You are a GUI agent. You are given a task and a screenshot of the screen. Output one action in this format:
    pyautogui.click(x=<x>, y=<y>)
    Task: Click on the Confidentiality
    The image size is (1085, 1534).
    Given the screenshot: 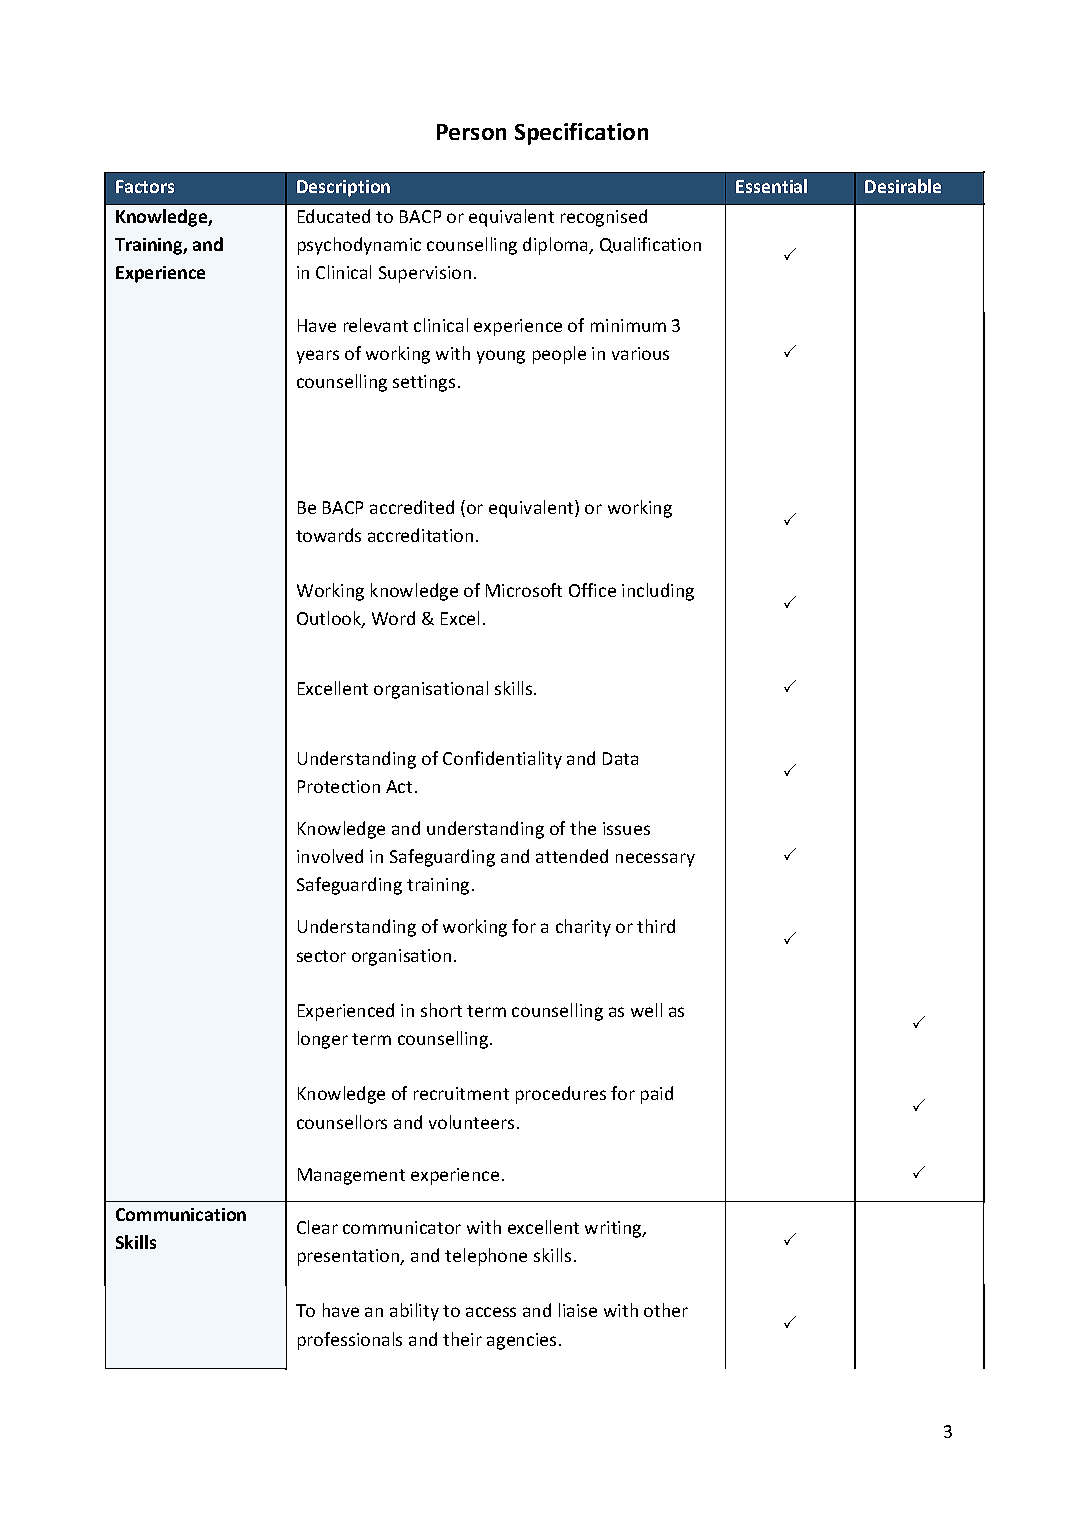 What is the action you would take?
    pyautogui.click(x=502, y=760)
